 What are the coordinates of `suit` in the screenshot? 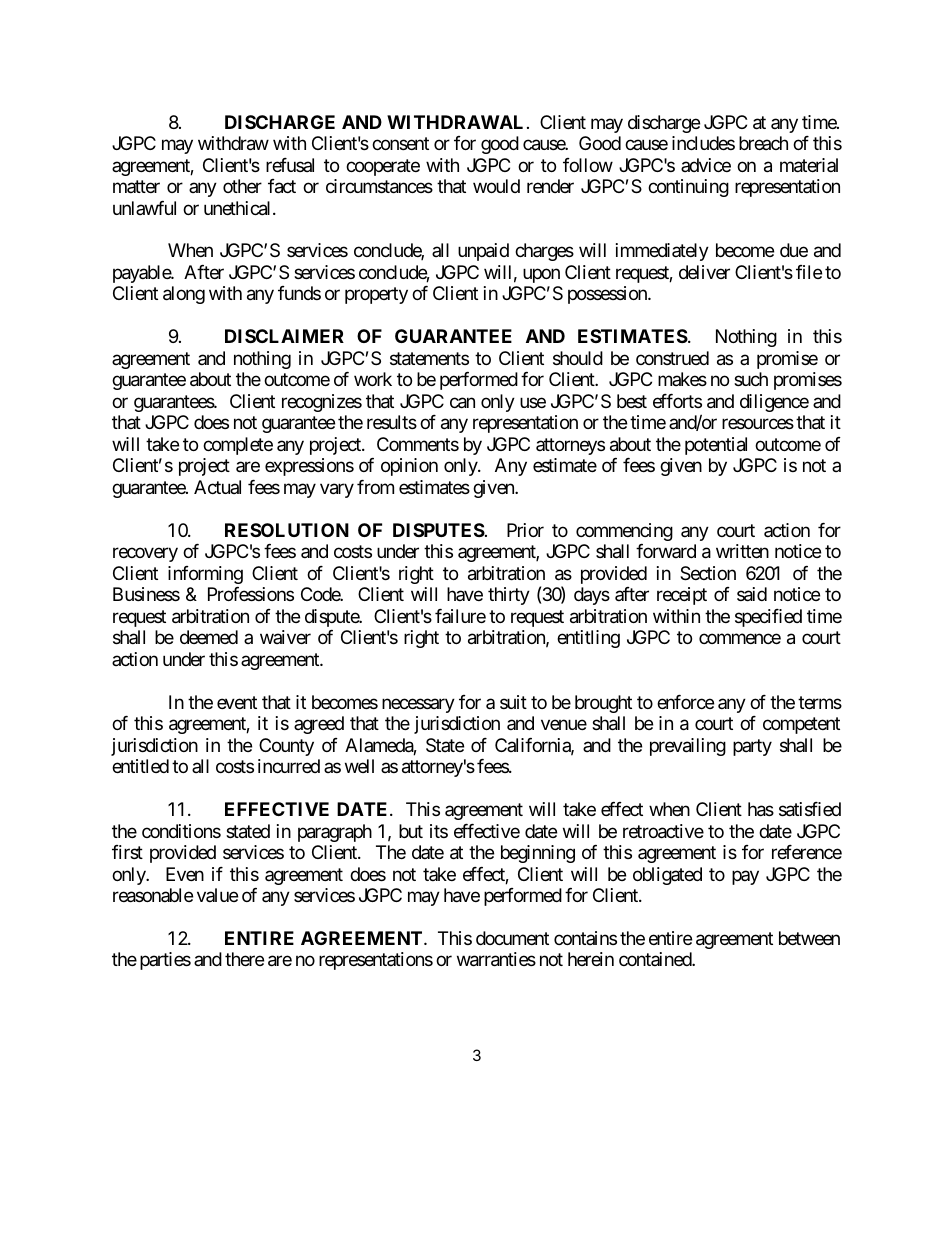 It's located at (513, 702).
